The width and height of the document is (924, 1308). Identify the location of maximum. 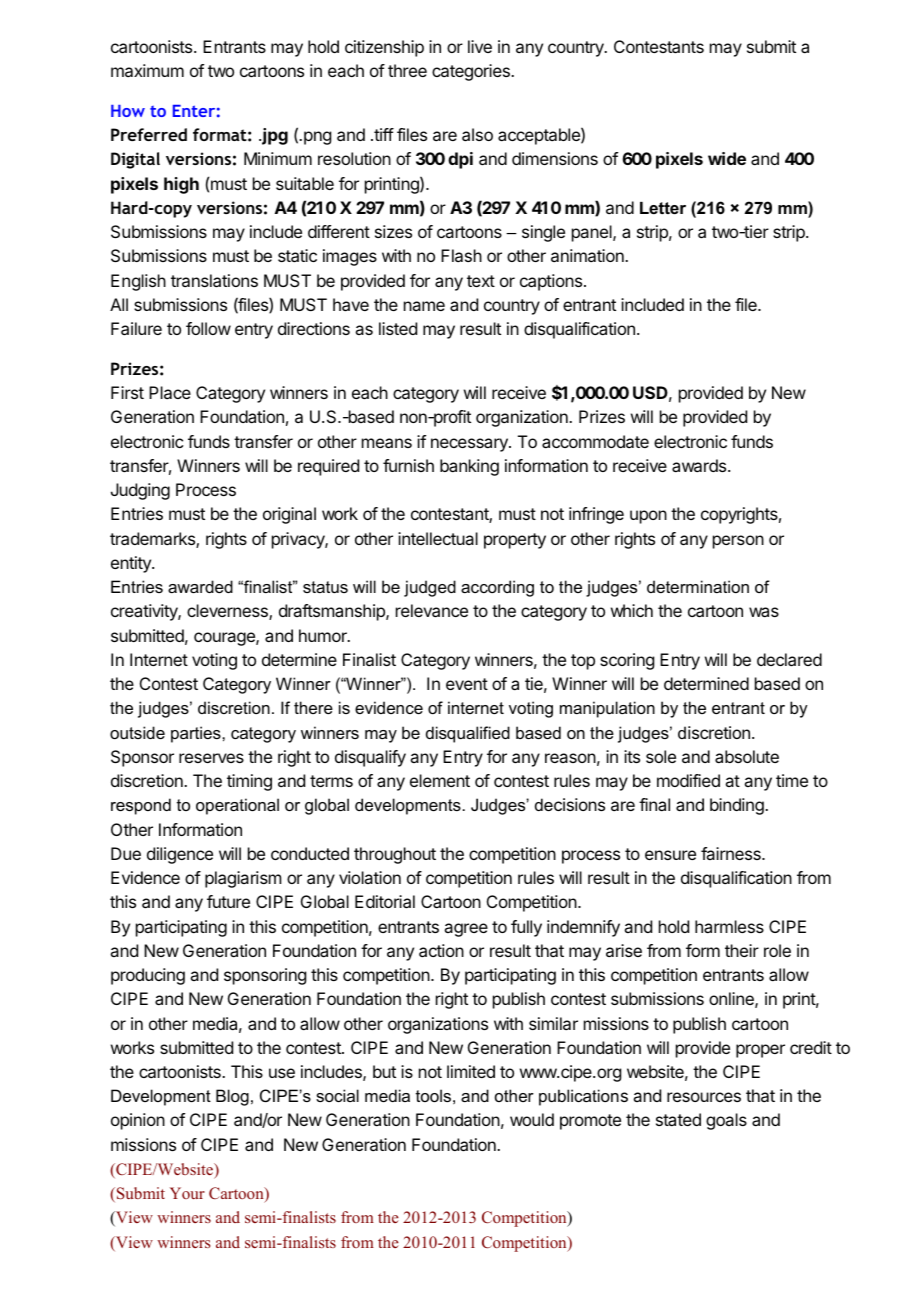
(147, 70).
